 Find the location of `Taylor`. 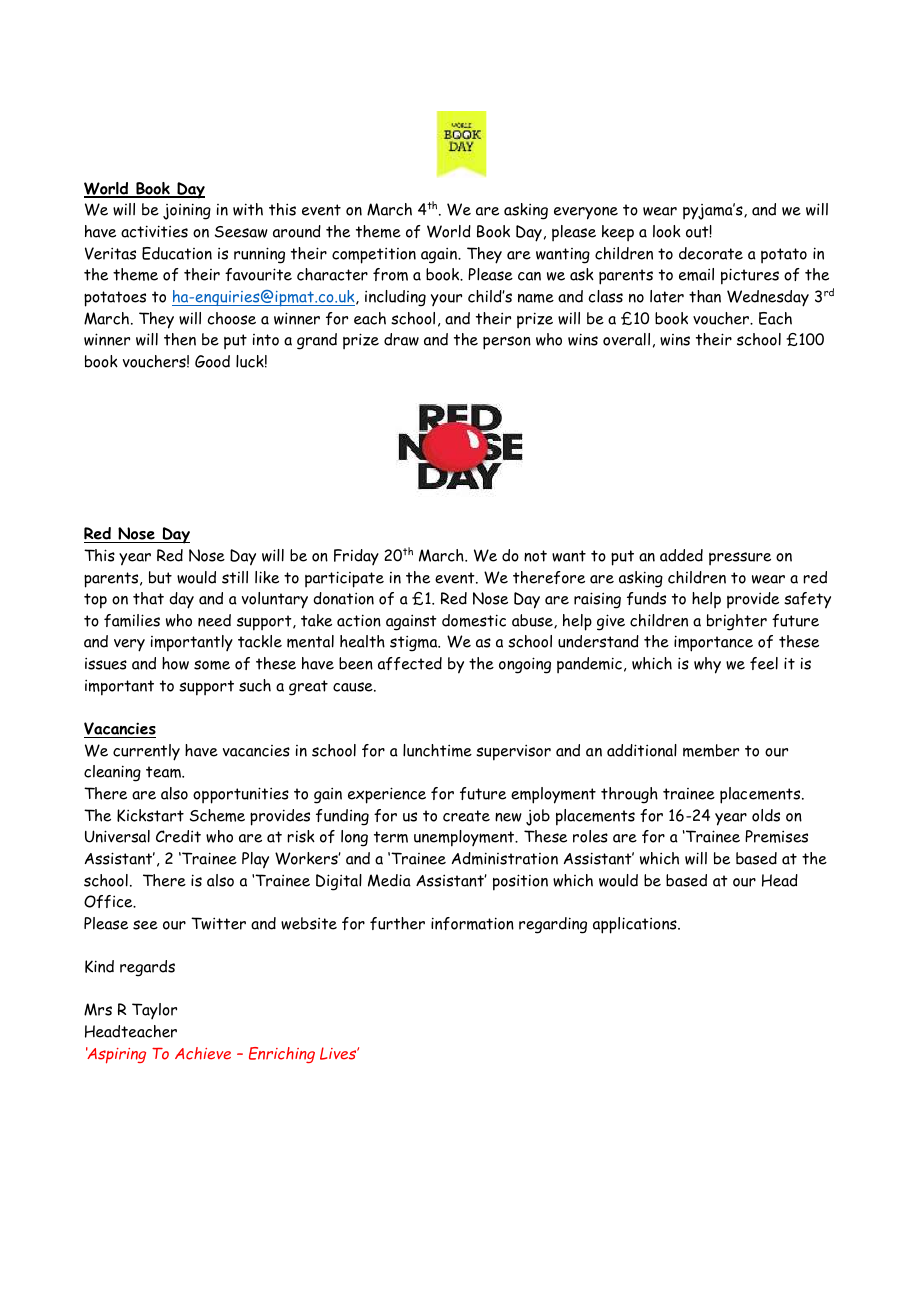

Taylor is located at coordinates (154, 1011).
